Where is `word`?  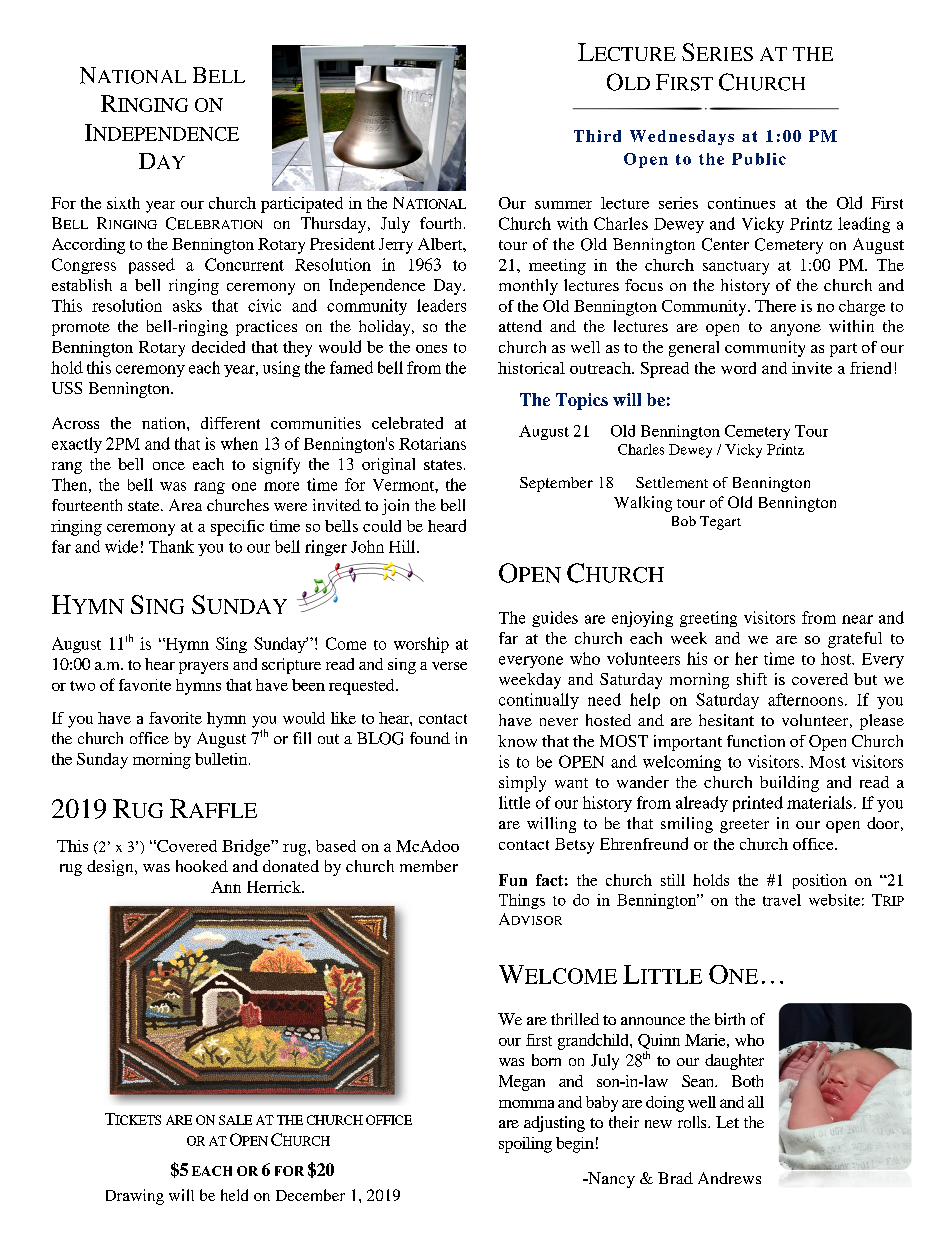 word is located at coordinates (738, 368).
